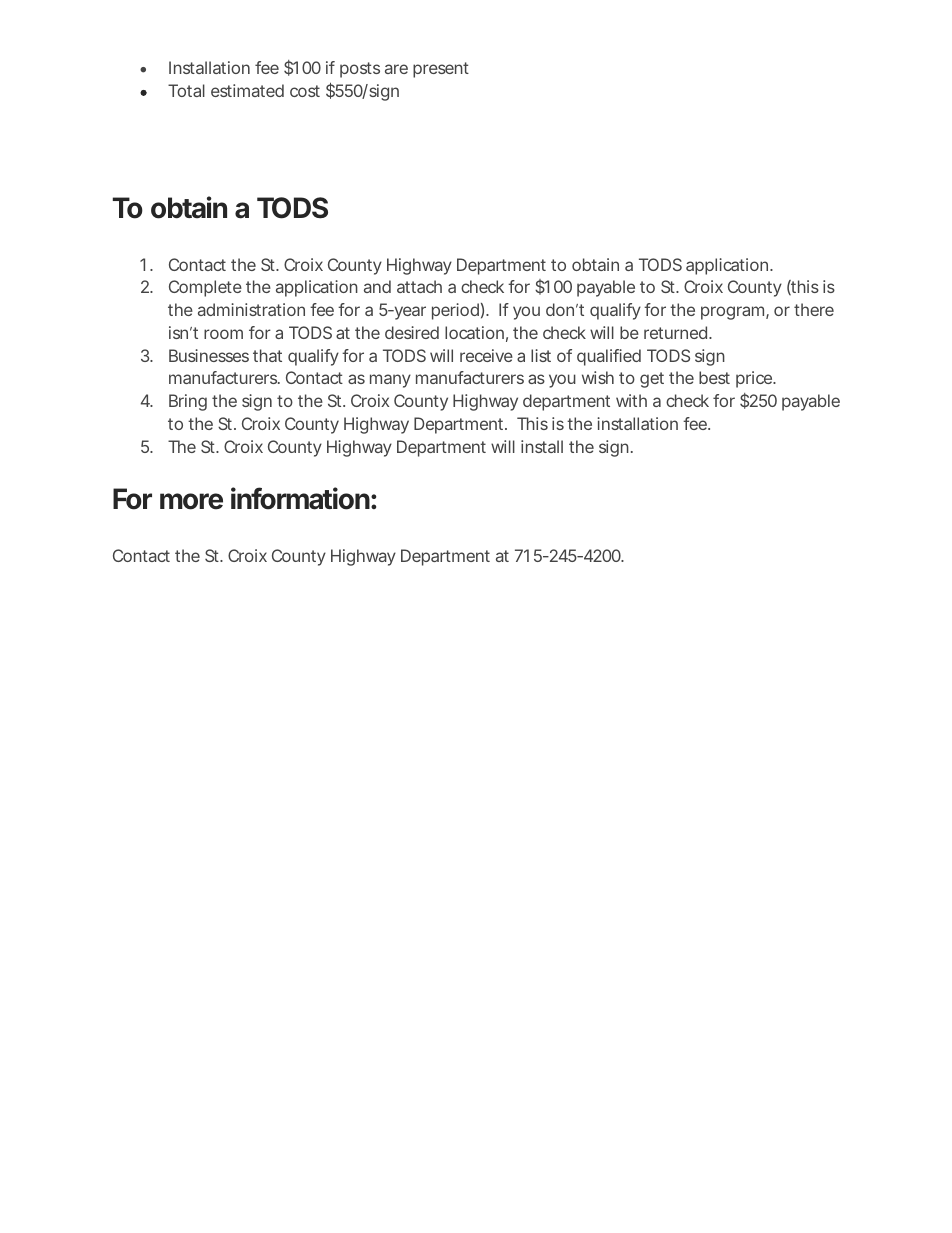 The height and width of the screenshot is (1233, 952). I want to click on present, so click(441, 70).
